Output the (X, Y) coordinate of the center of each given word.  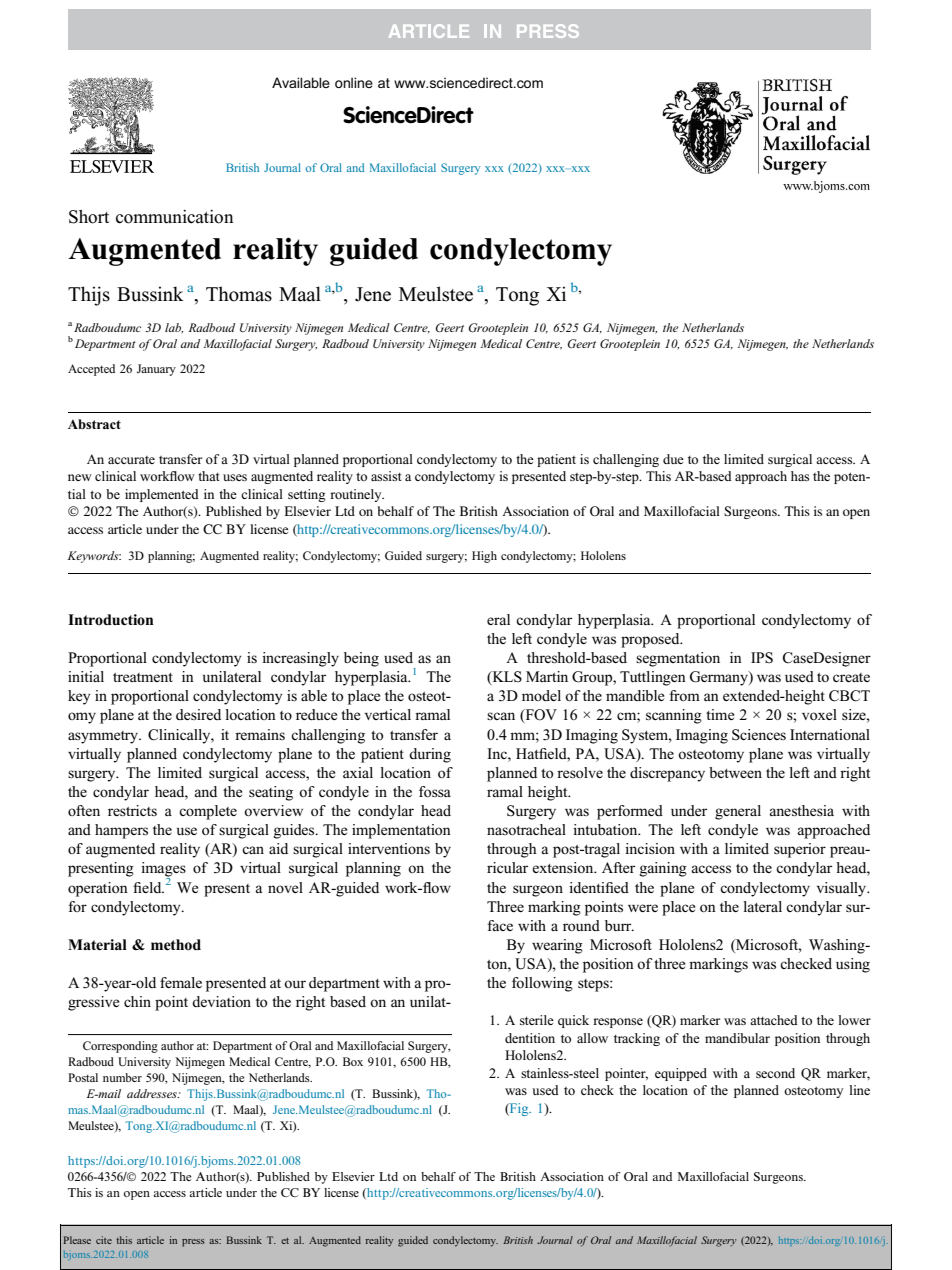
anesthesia (801, 810)
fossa (435, 791)
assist (386, 476)
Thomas (239, 294)
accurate (131, 460)
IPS (762, 658)
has (800, 476)
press (193, 1243)
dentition (530, 1038)
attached (774, 1020)
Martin (547, 676)
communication (175, 217)
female (181, 982)
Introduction (111, 620)
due (673, 459)
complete (208, 812)
